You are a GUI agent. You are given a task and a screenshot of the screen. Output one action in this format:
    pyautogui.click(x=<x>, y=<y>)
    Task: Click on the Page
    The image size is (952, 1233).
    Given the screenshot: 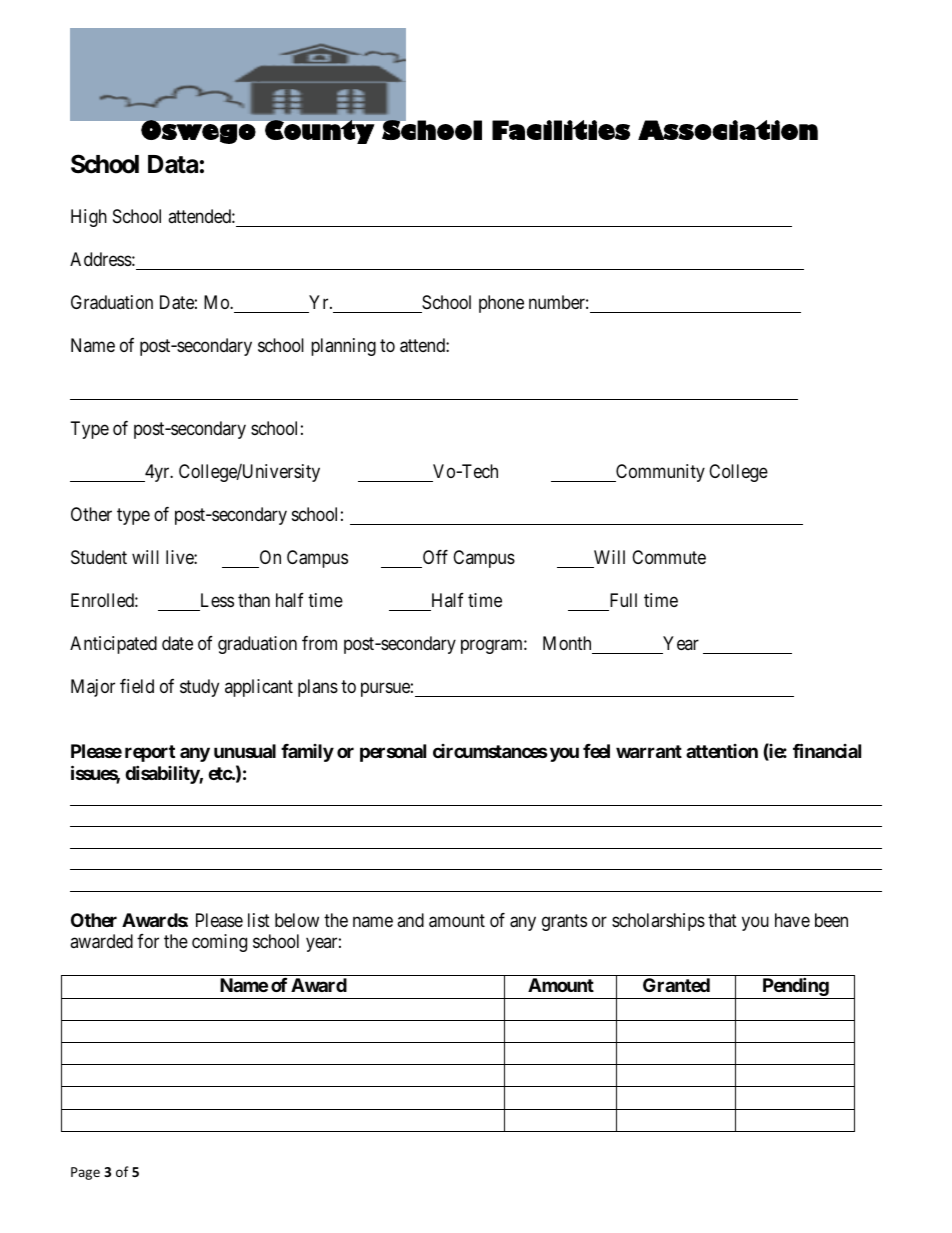 What is the action you would take?
    pyautogui.click(x=85, y=1173)
